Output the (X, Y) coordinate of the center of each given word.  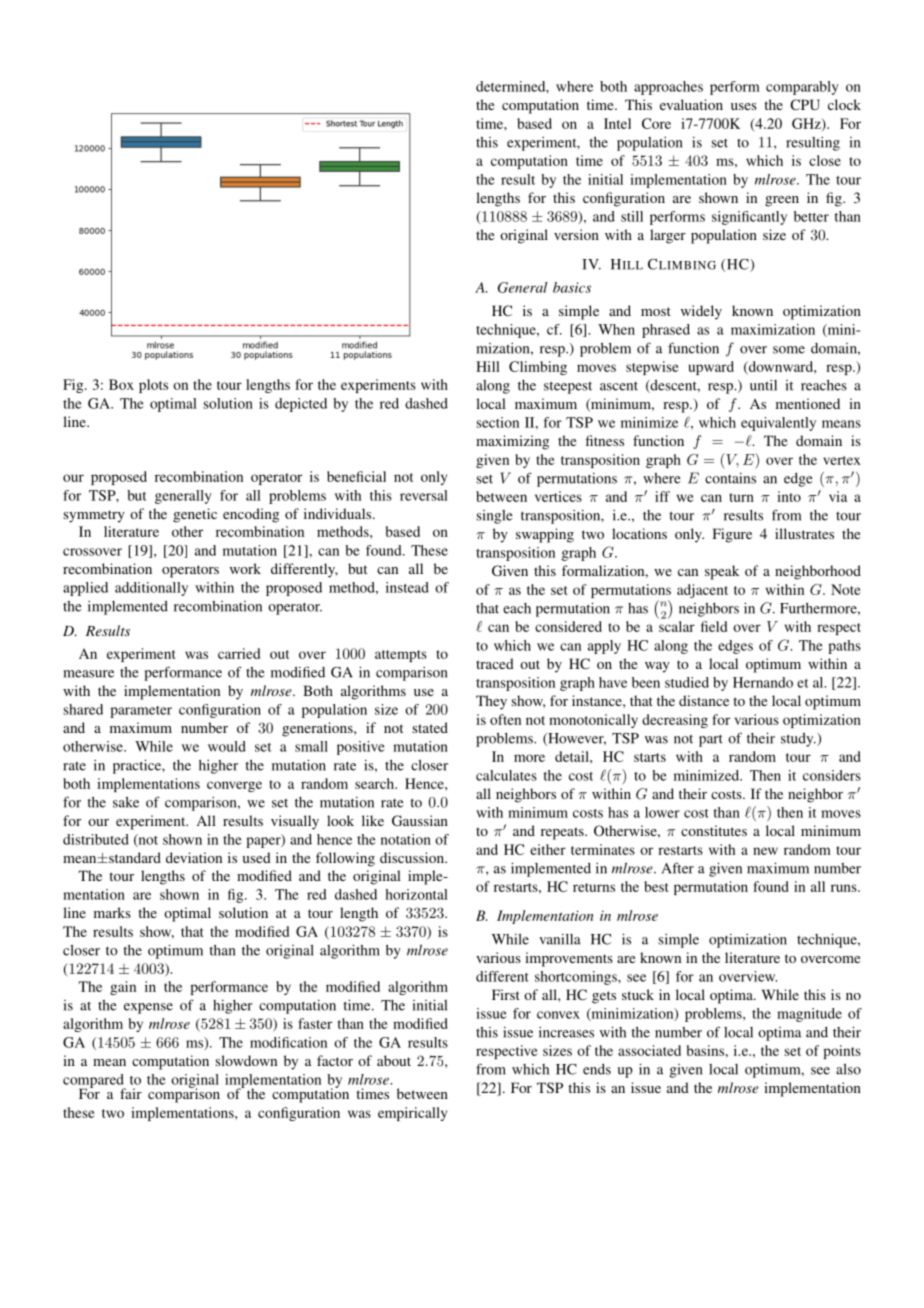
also (848, 1069)
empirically (412, 1114)
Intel (617, 123)
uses (744, 106)
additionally (151, 589)
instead (407, 587)
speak (722, 572)
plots (153, 386)
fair (131, 1093)
